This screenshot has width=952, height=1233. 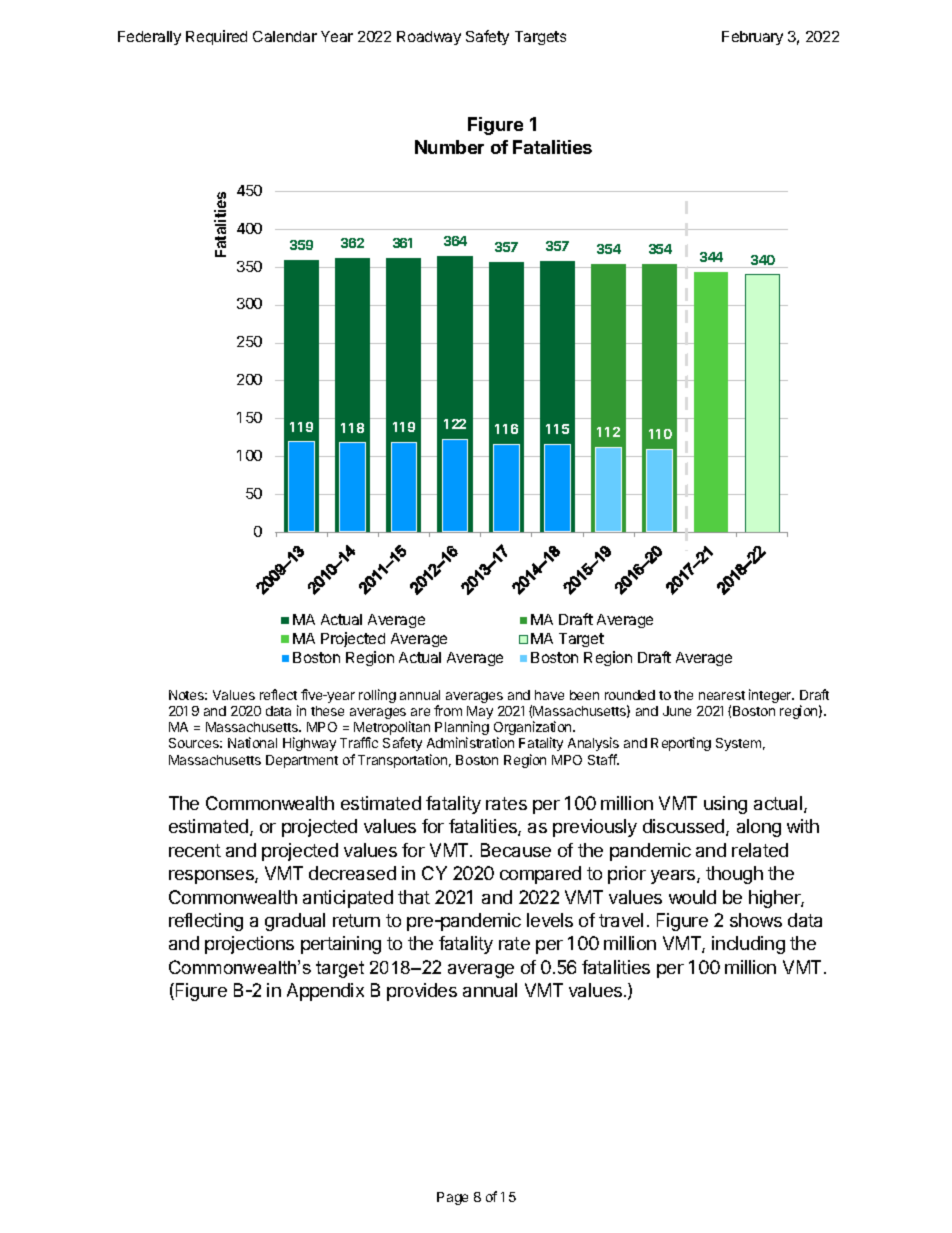 I want to click on February, so click(x=752, y=38).
